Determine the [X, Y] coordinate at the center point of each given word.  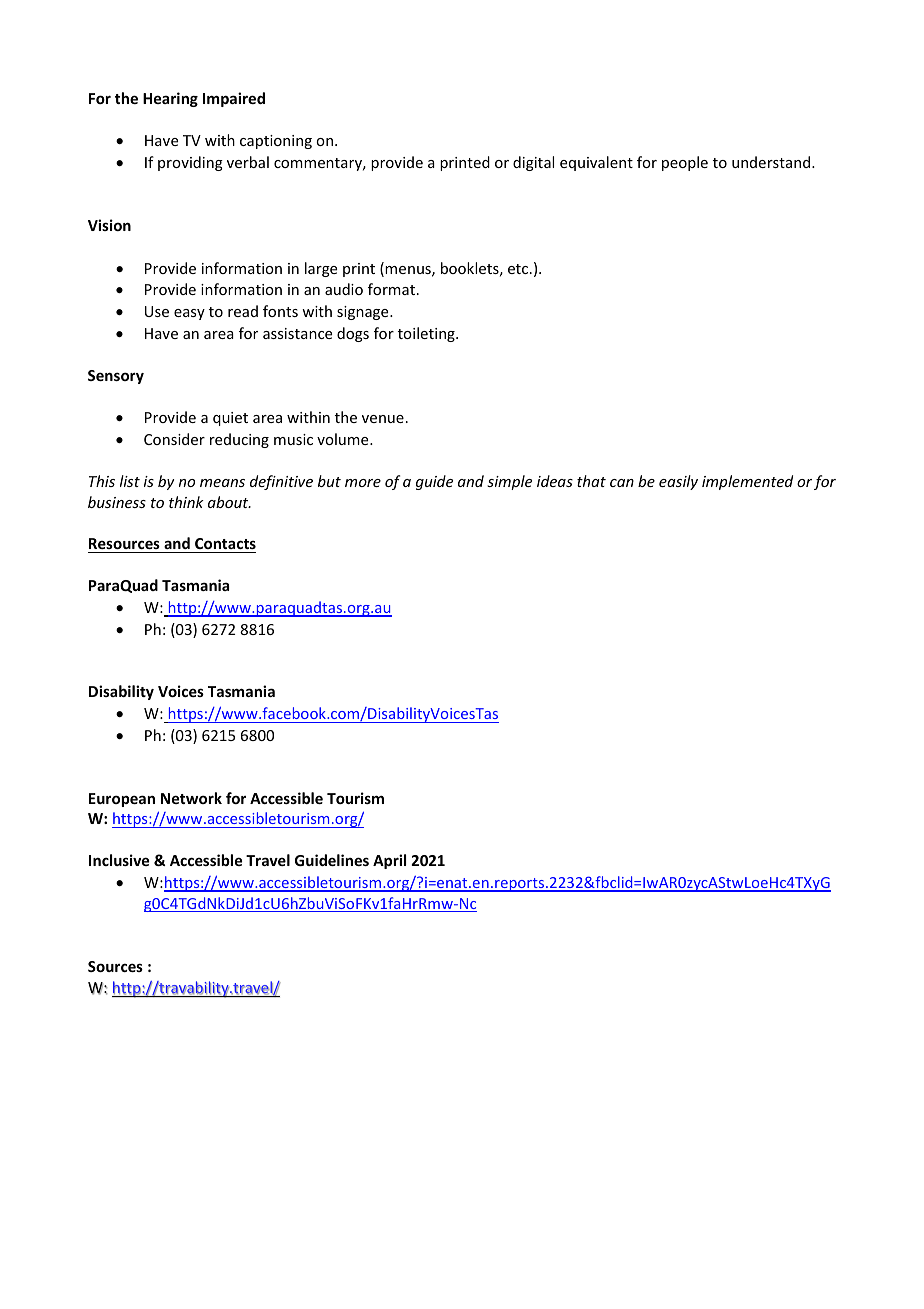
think [186, 502]
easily [678, 482]
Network [191, 798]
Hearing [170, 99]
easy [189, 314]
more [363, 483]
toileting [427, 334]
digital [533, 163]
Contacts [224, 545]
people [685, 163]
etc [519, 269]
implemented [747, 482]
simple [509, 482]
